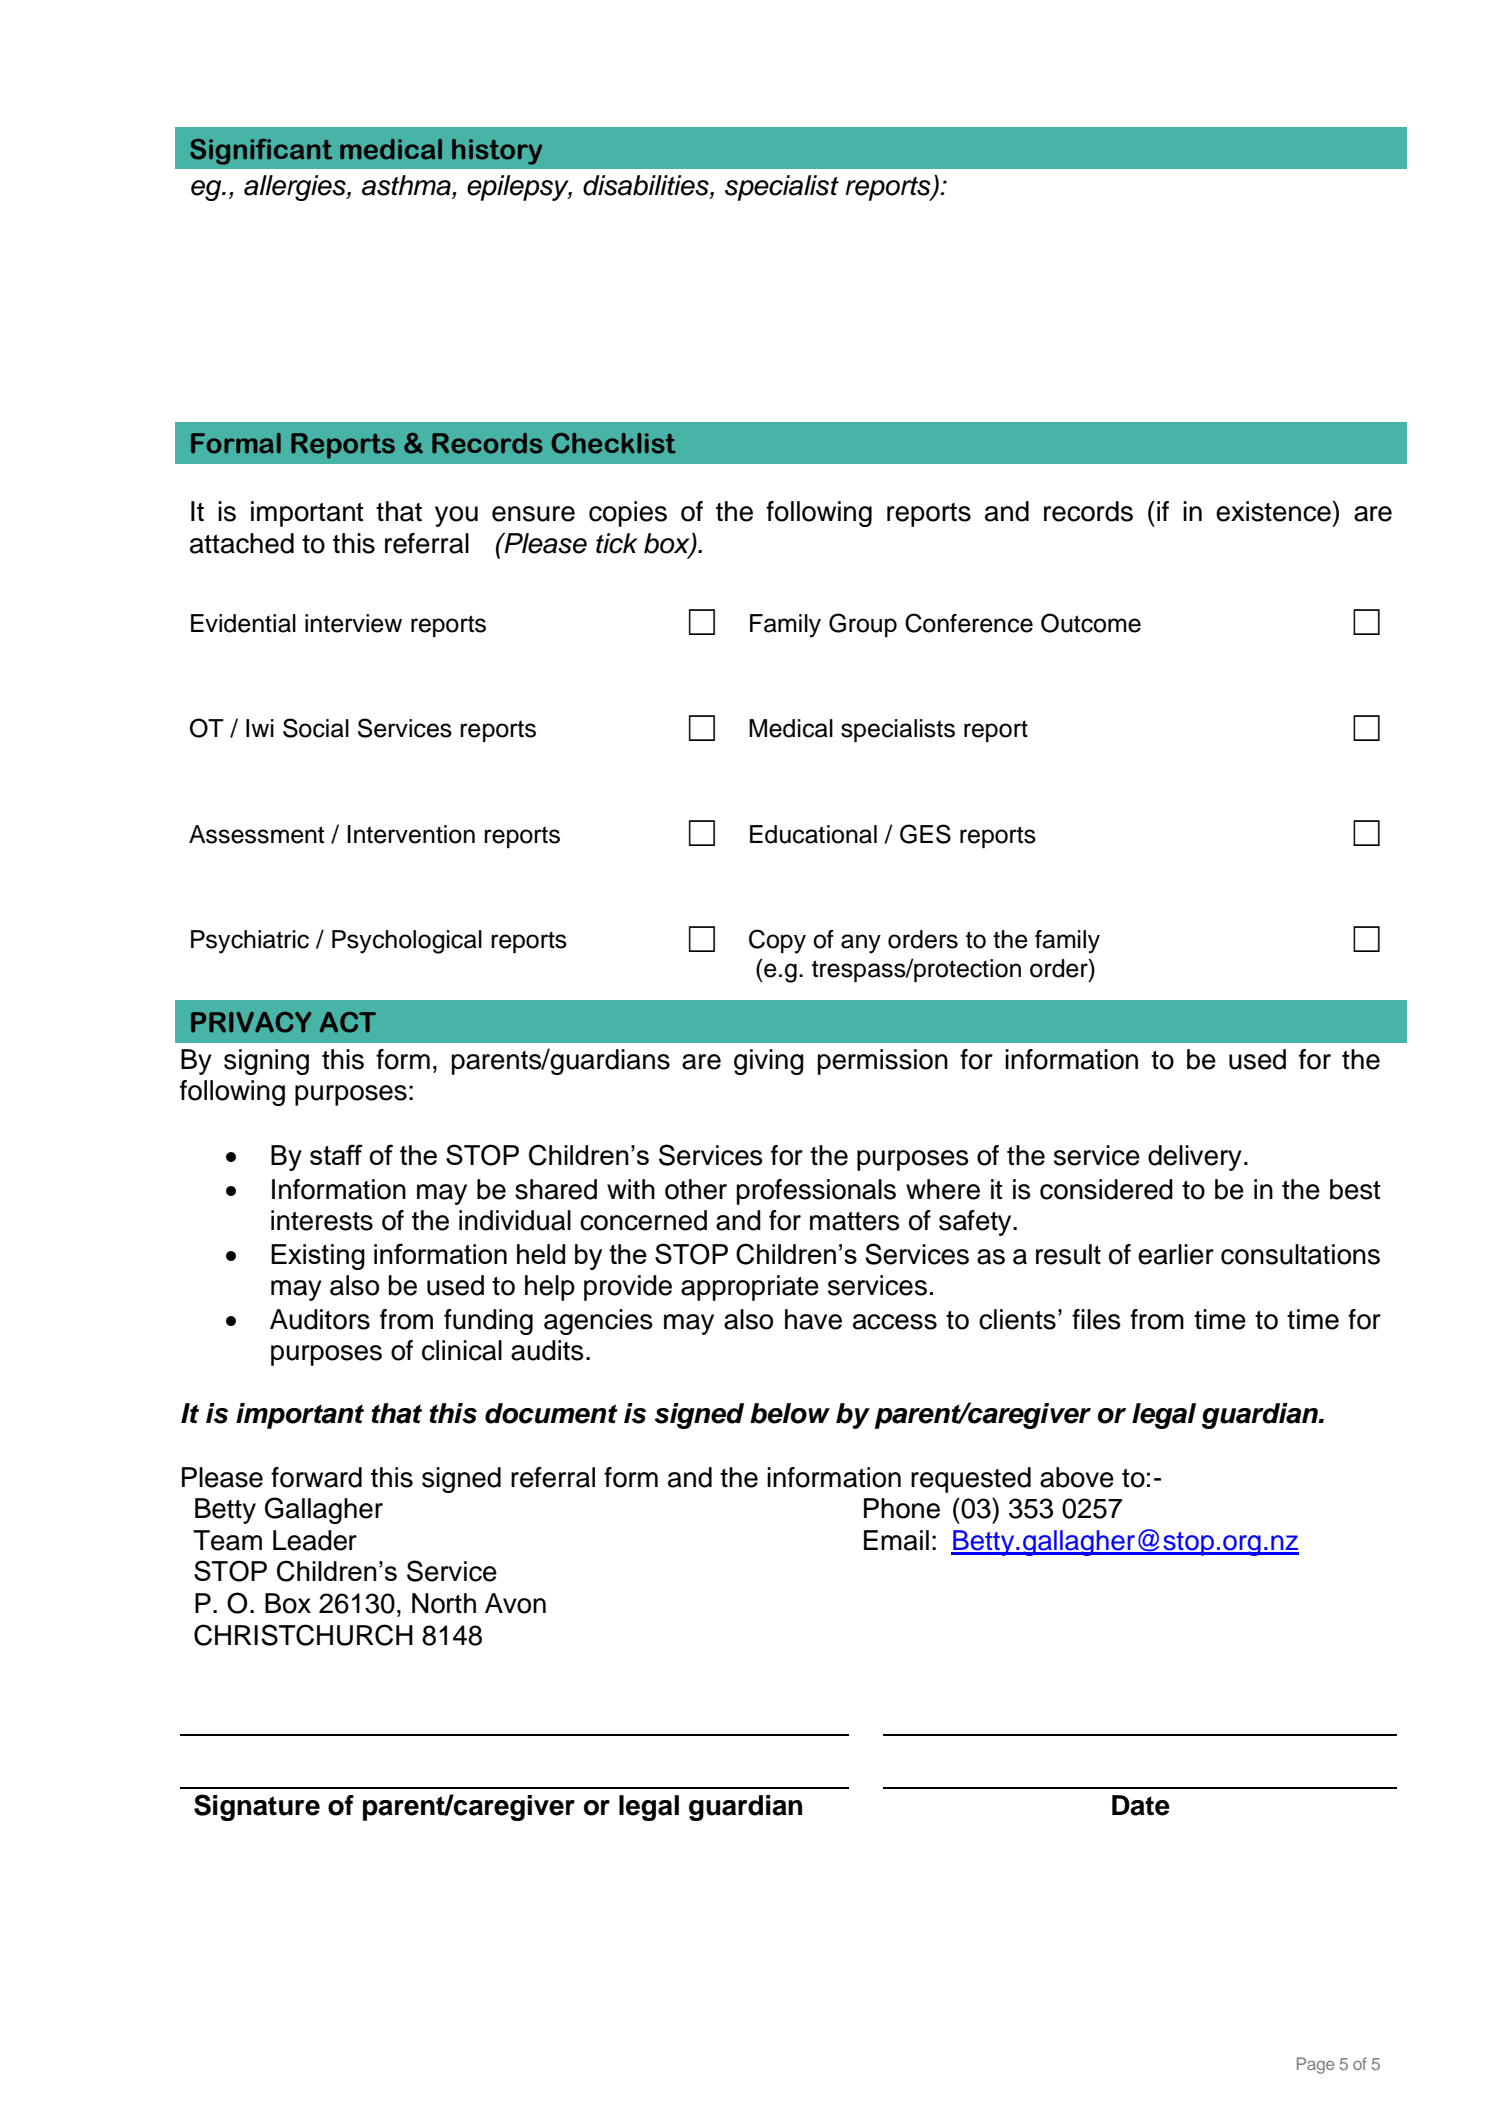  What do you see at coordinates (407, 186) in the screenshot?
I see `asthma` at bounding box center [407, 186].
